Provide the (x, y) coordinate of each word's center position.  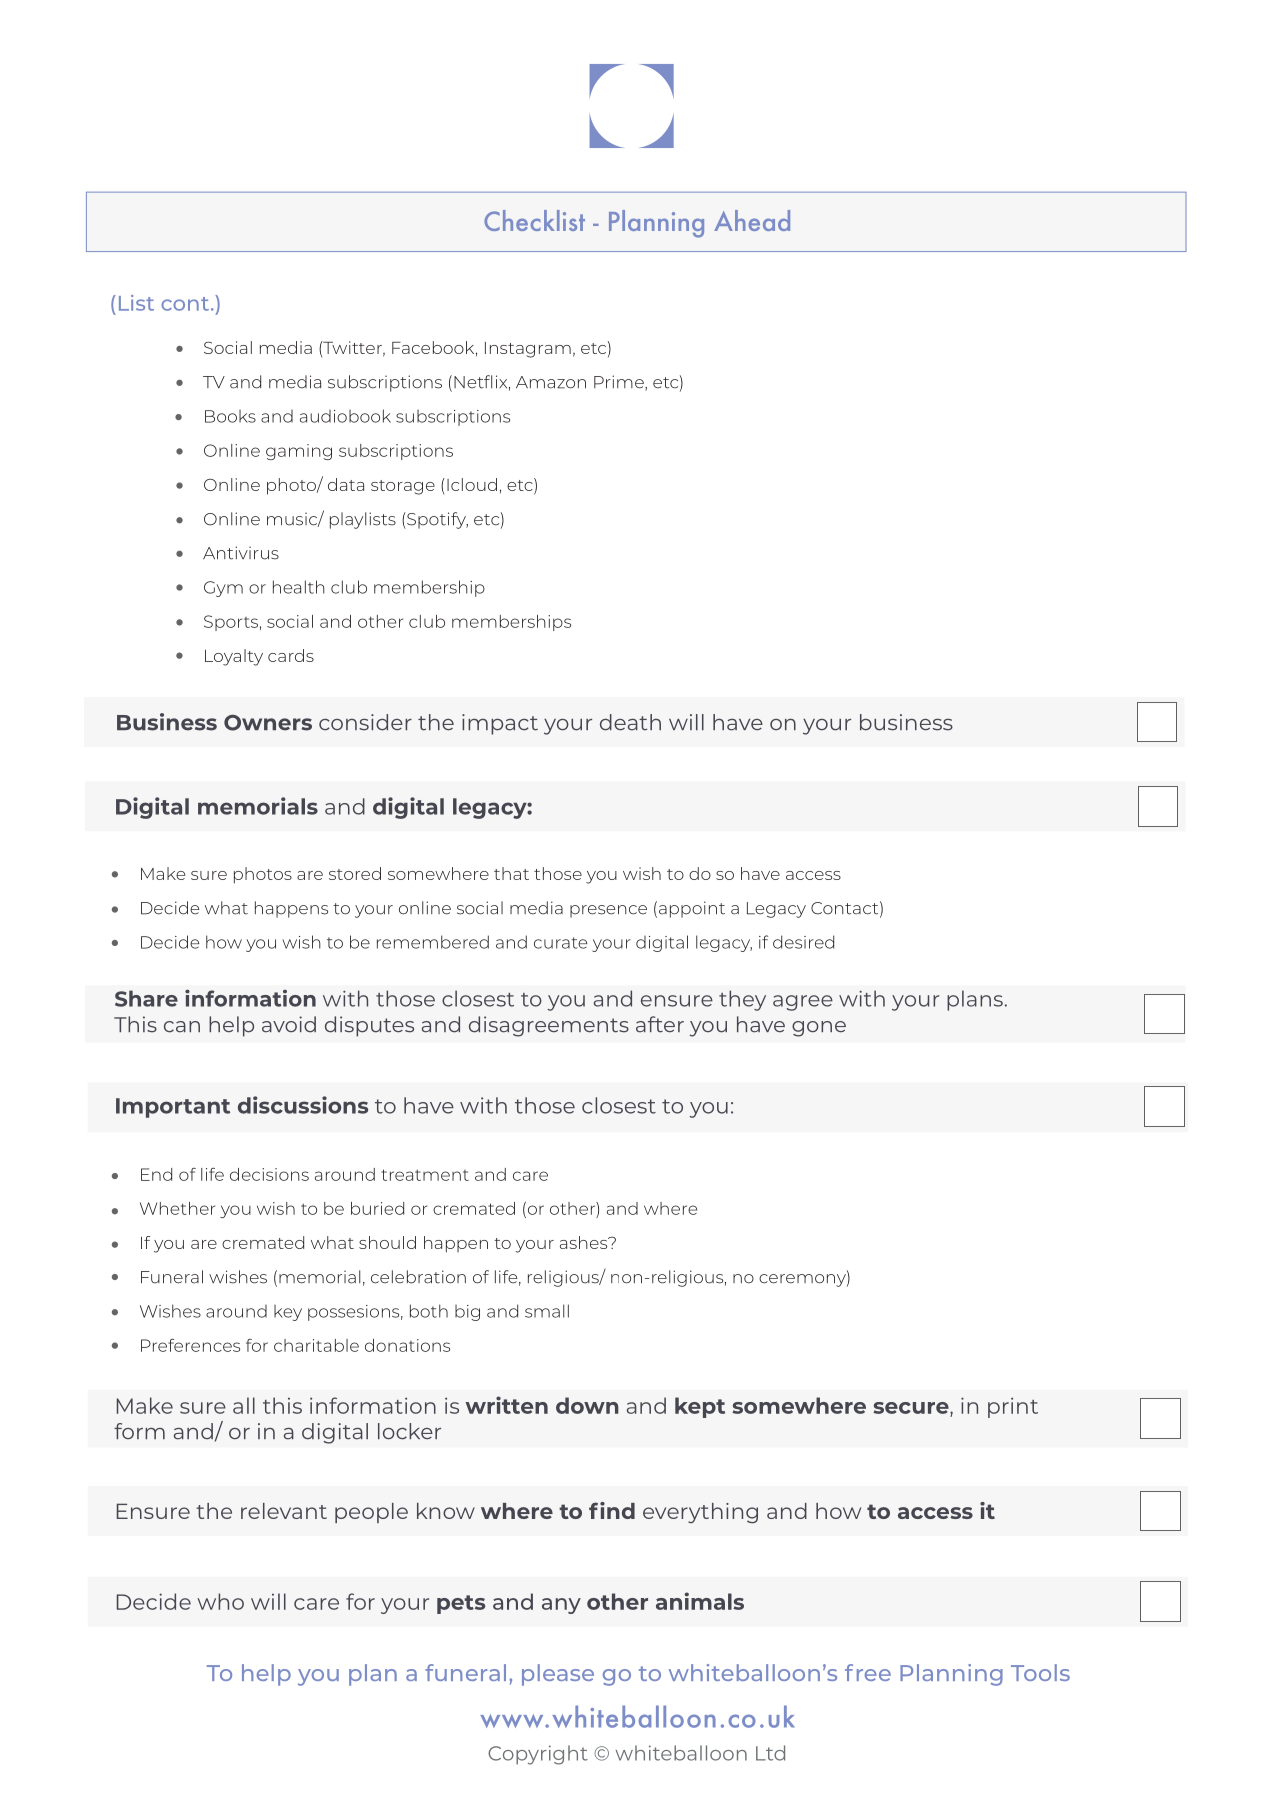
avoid (289, 1024)
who (220, 1601)
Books (230, 416)
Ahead (752, 220)
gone (819, 1029)
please (558, 1675)
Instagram (528, 350)
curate (561, 943)
